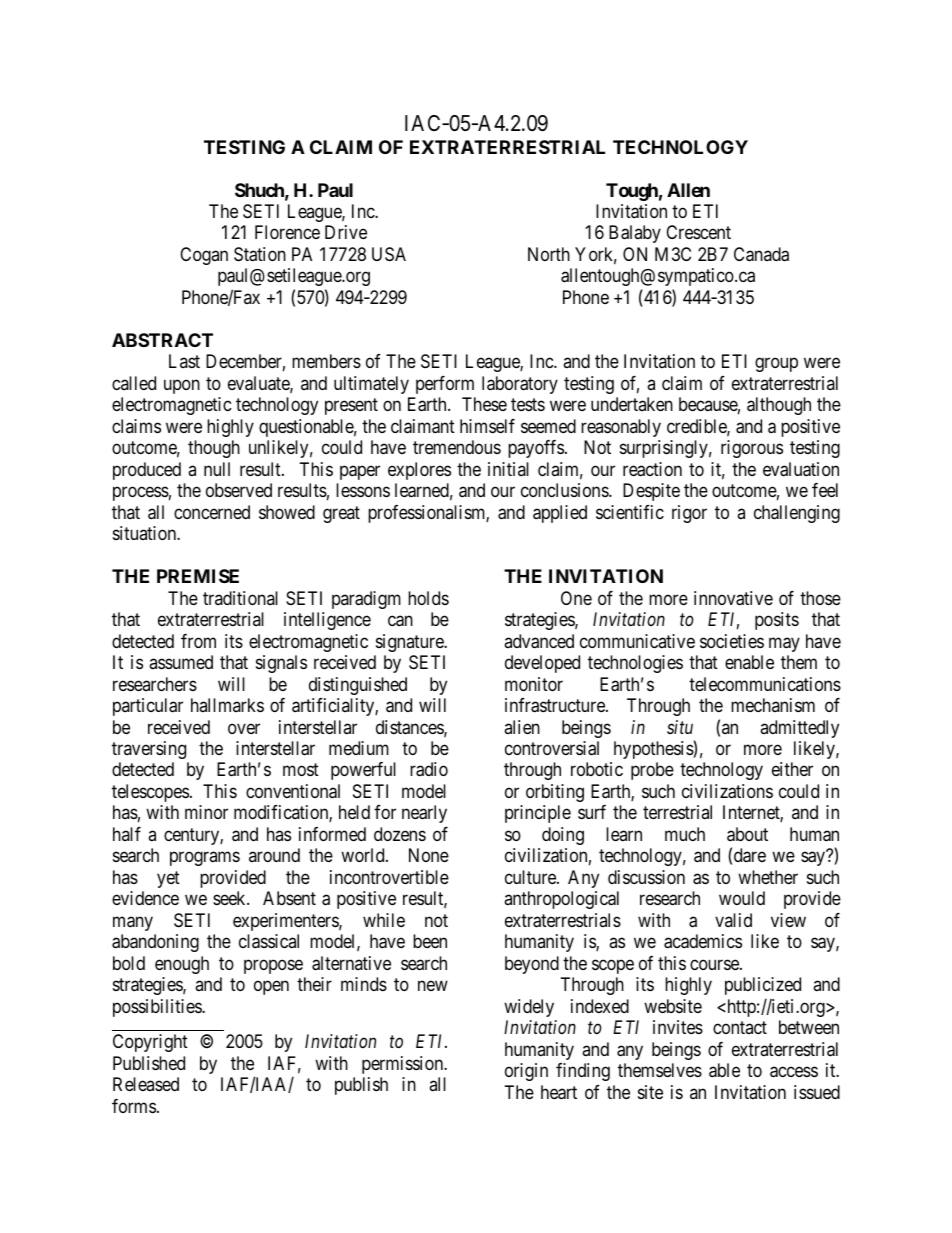  I want to click on Canada, so click(761, 254).
